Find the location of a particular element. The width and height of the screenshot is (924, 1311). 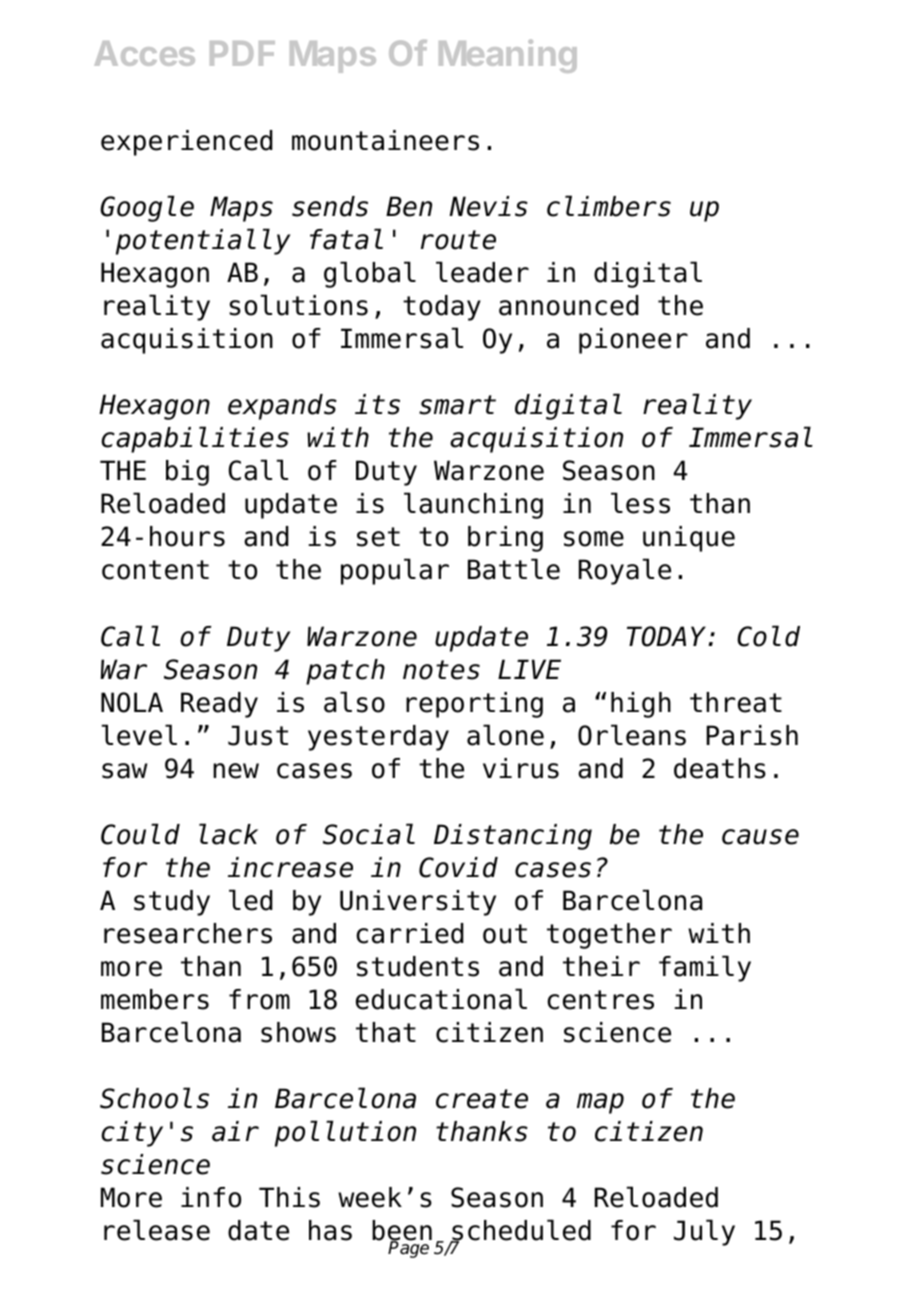

Ready is located at coordinates (219, 705).
